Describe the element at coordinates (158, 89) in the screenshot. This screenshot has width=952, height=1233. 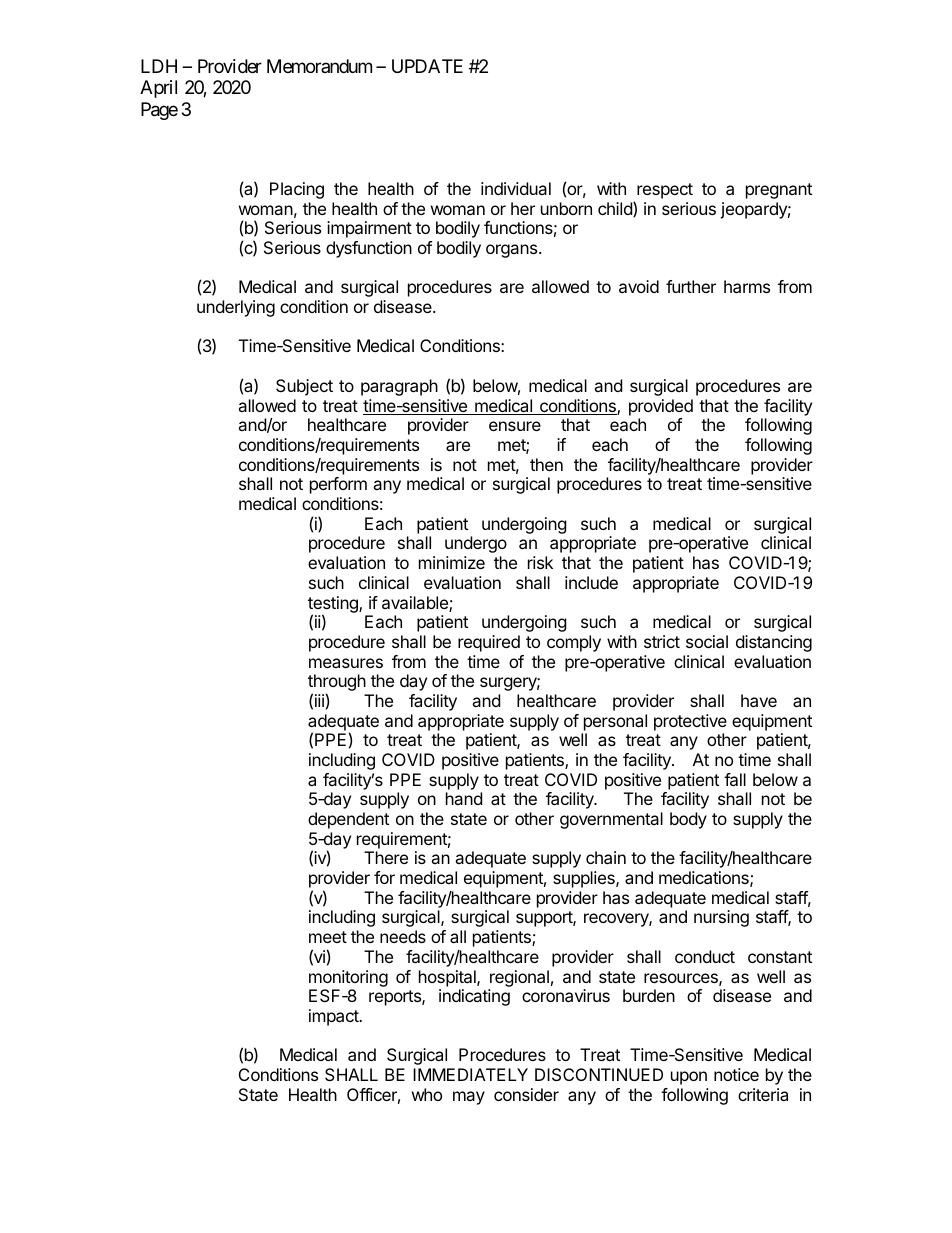
I see `April` at that location.
